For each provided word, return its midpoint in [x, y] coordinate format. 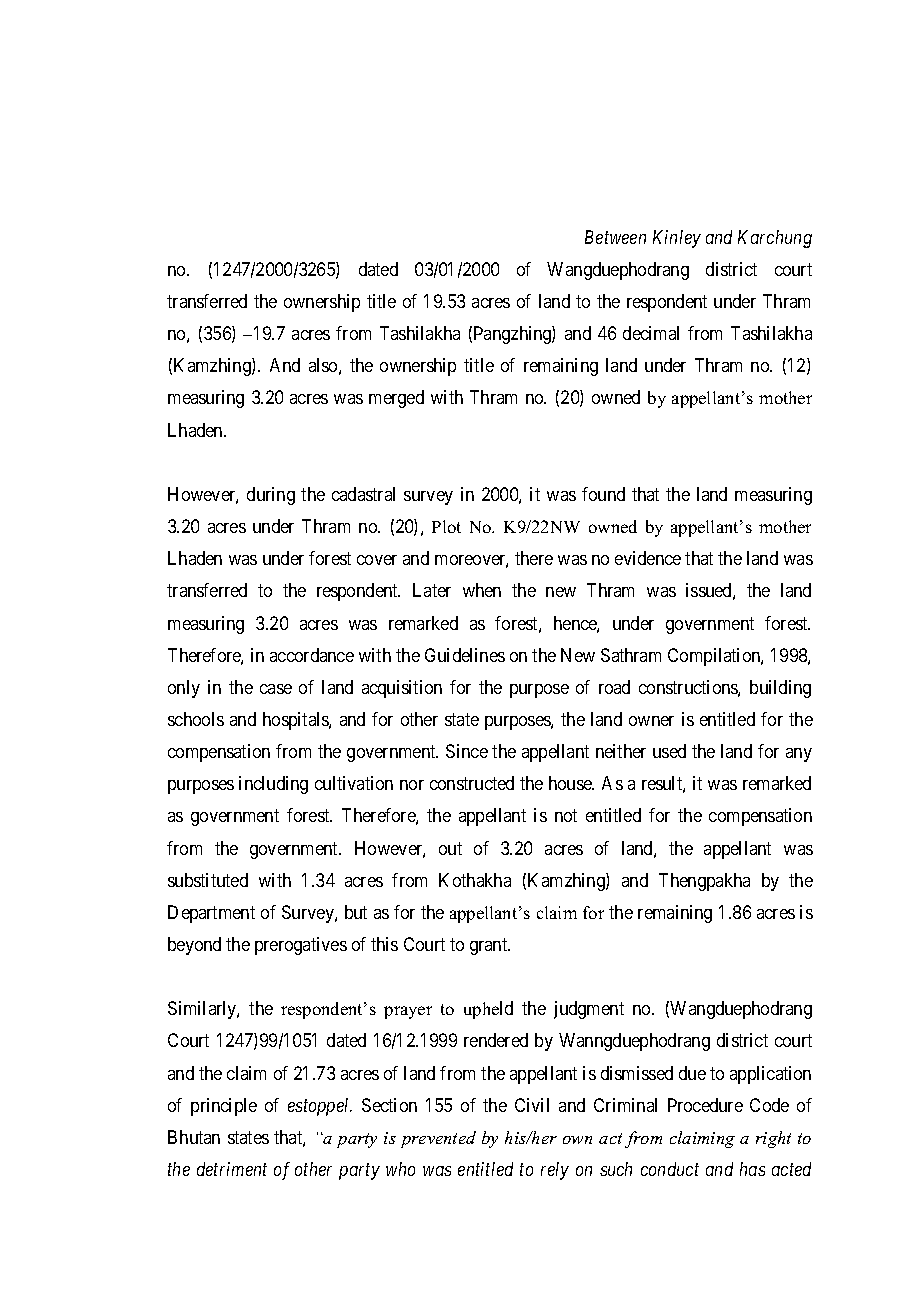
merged [396, 399]
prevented [438, 1139]
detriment [232, 1169]
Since [467, 751]
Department [211, 914]
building [780, 689]
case [276, 689]
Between [615, 237]
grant [490, 946]
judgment [589, 1010]
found [603, 494]
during [271, 496]
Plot [446, 526]
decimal [651, 333]
